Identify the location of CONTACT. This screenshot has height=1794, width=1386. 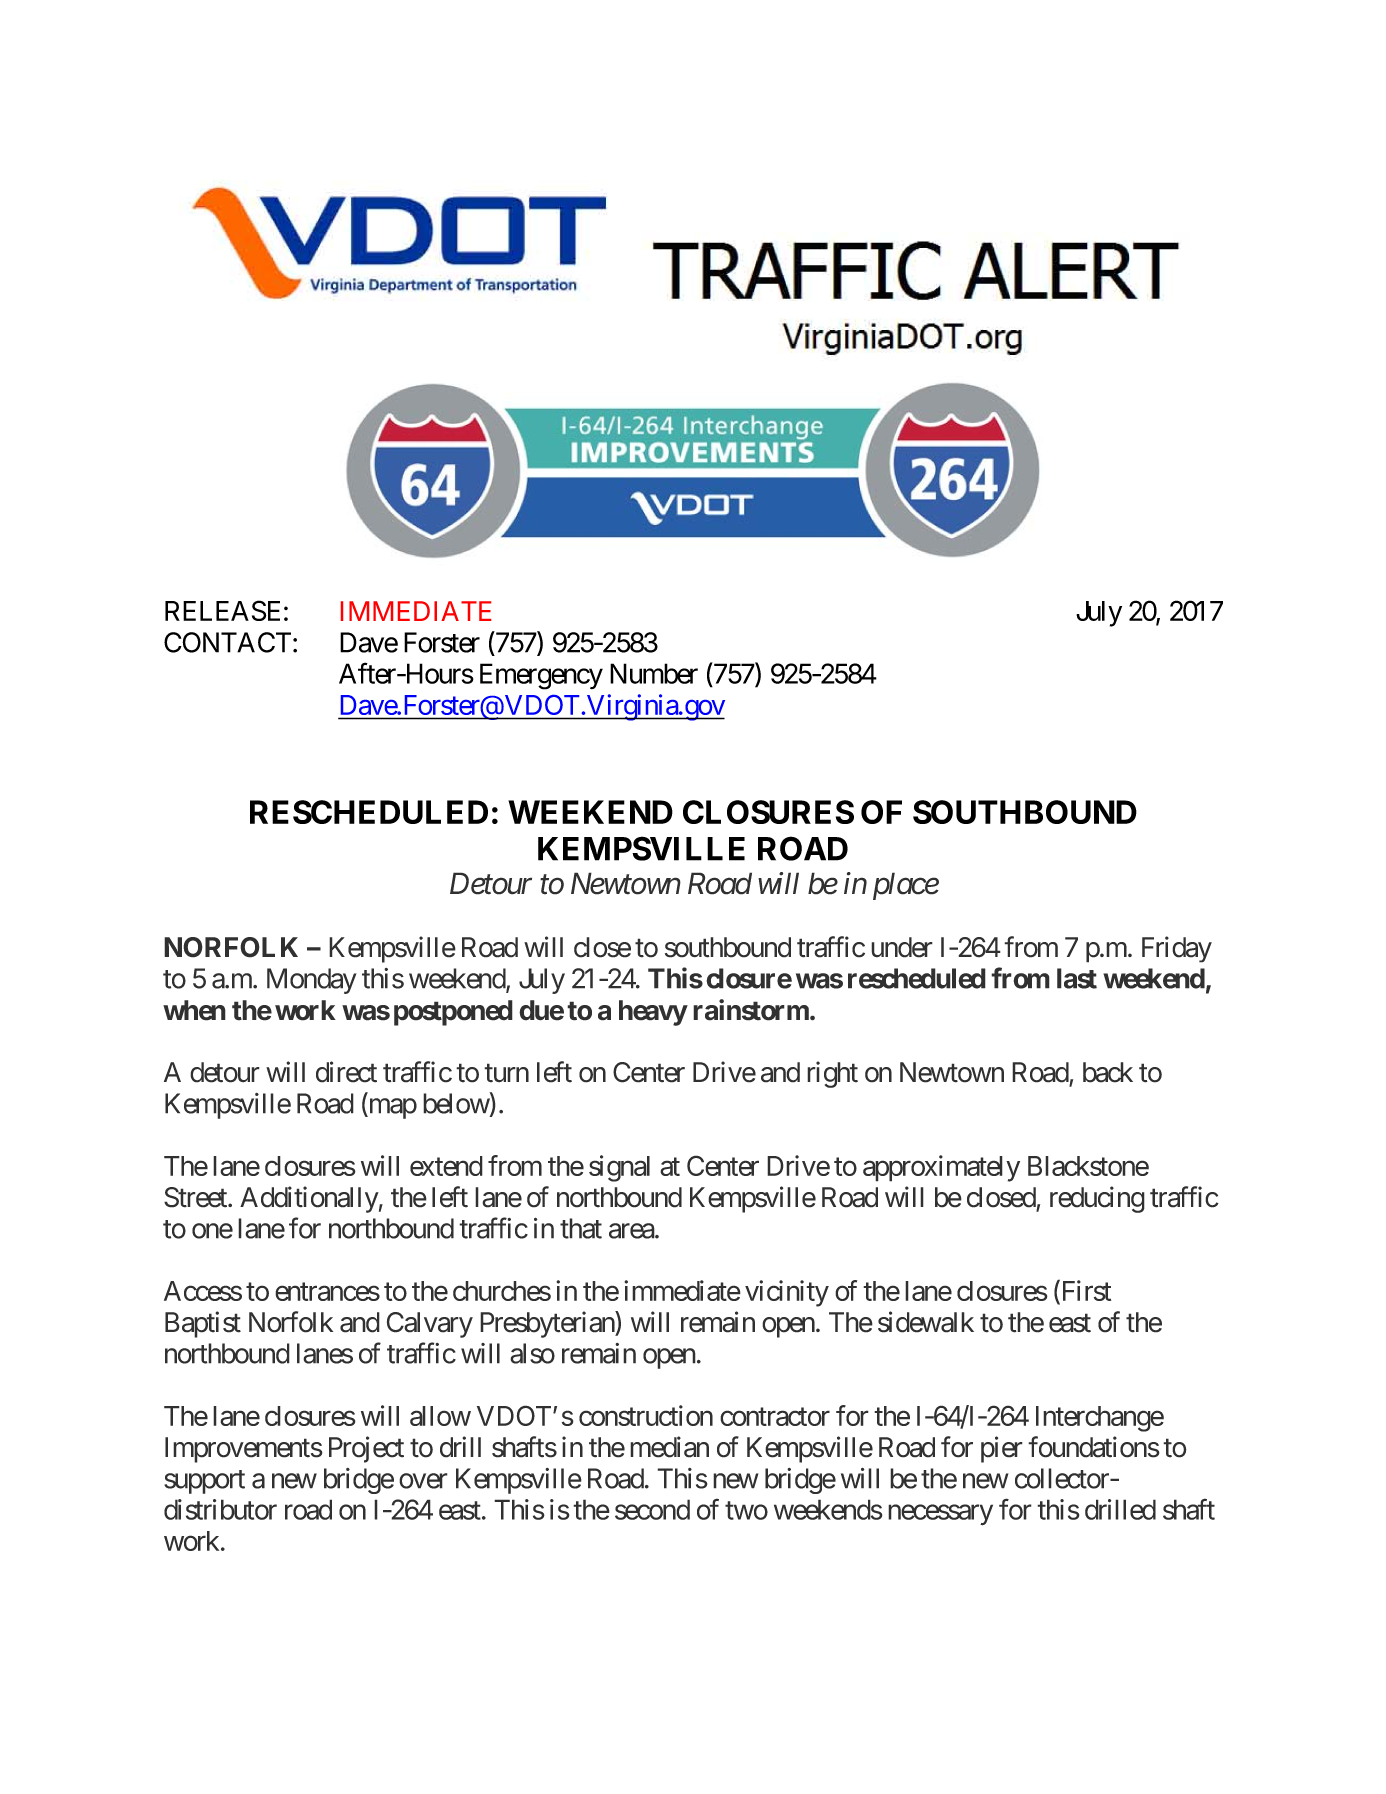
(227, 642).
